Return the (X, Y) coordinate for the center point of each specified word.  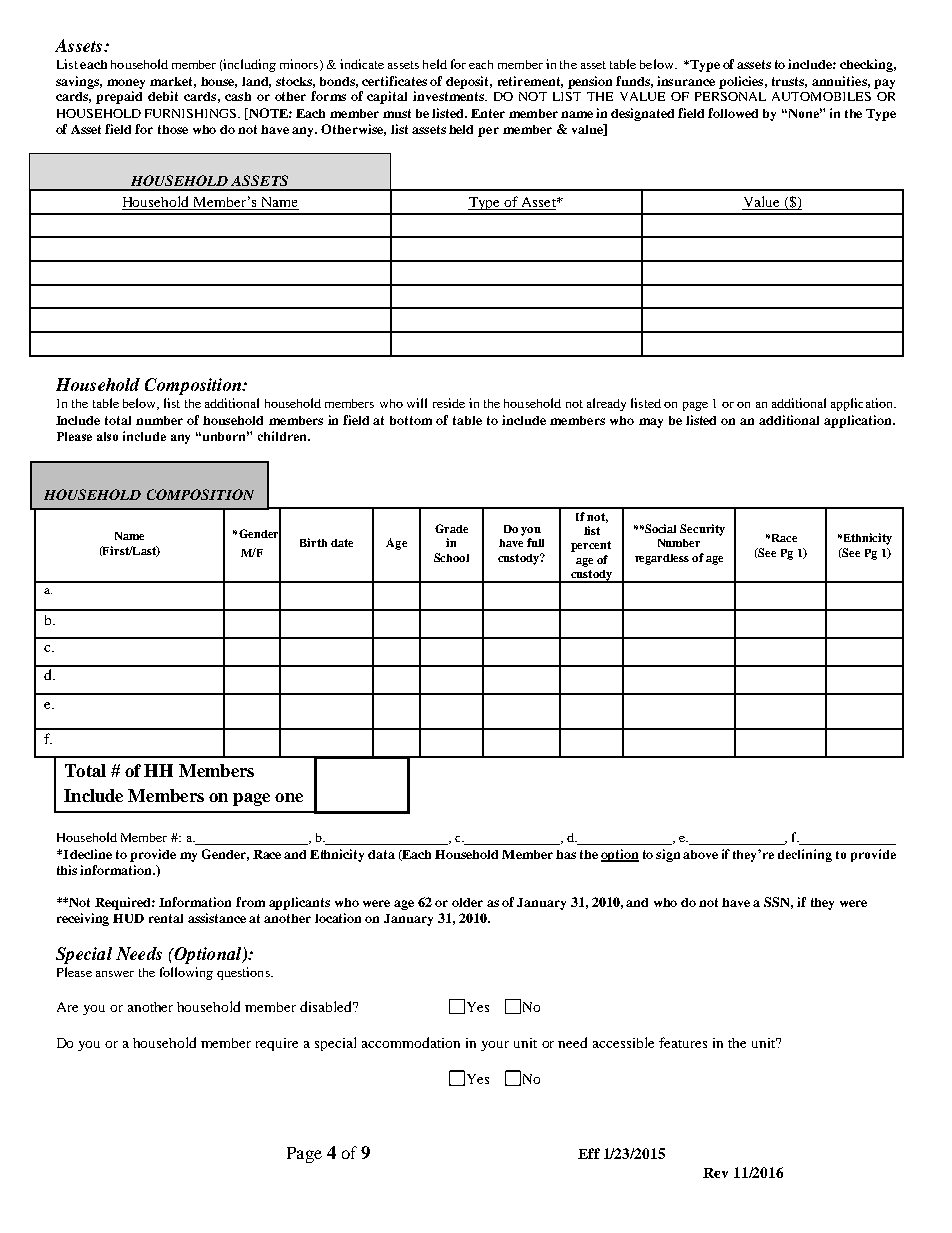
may (651, 423)
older (467, 902)
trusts (789, 82)
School (451, 557)
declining (805, 855)
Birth (313, 542)
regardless (662, 559)
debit (163, 96)
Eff (589, 1153)
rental (166, 918)
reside (449, 403)
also (107, 436)
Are (67, 1007)
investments (449, 96)
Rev (715, 1173)
